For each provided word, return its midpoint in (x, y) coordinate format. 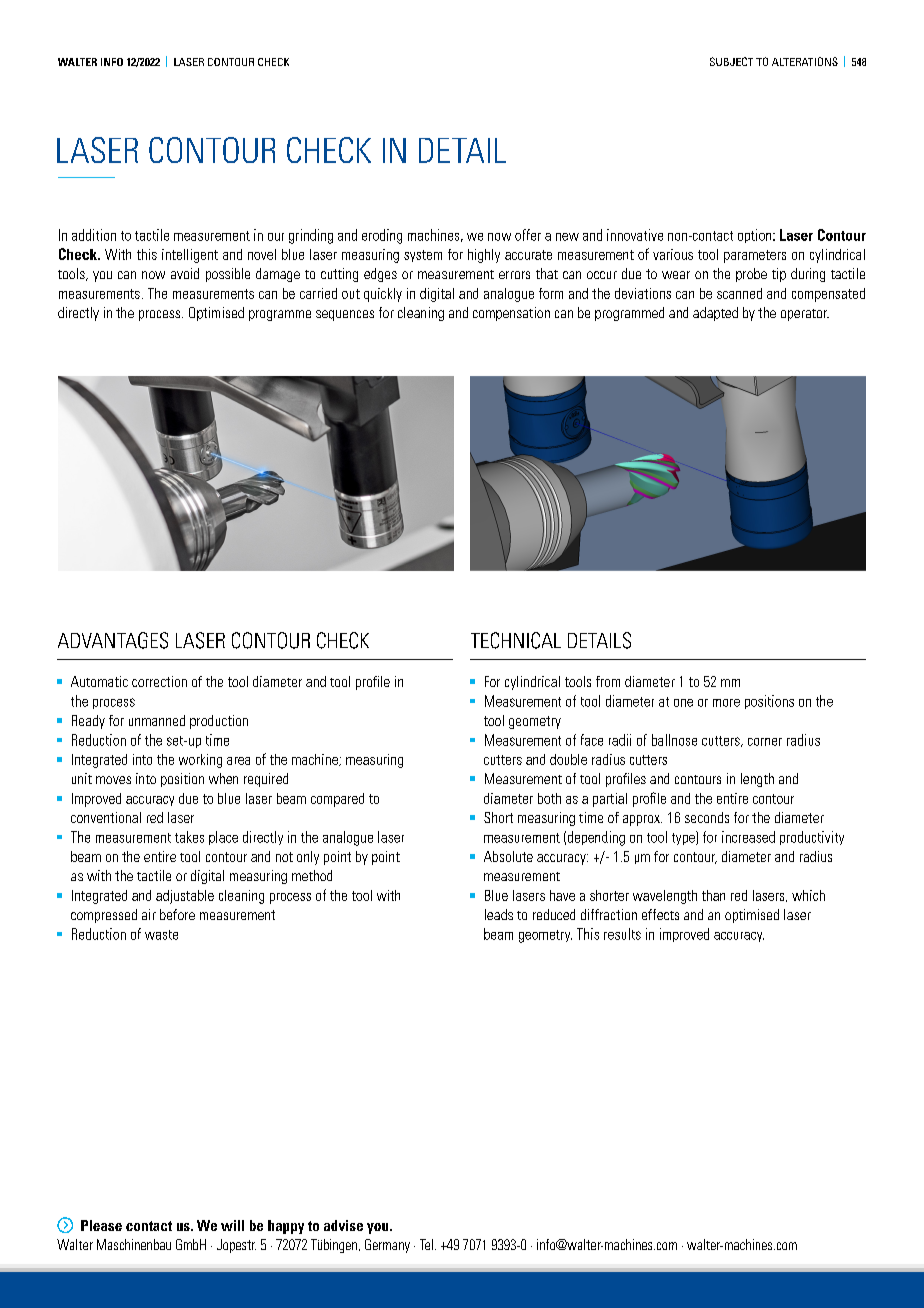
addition (94, 235)
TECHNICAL (516, 640)
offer (528, 235)
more (726, 703)
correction (159, 681)
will (232, 1225)
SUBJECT (731, 61)
